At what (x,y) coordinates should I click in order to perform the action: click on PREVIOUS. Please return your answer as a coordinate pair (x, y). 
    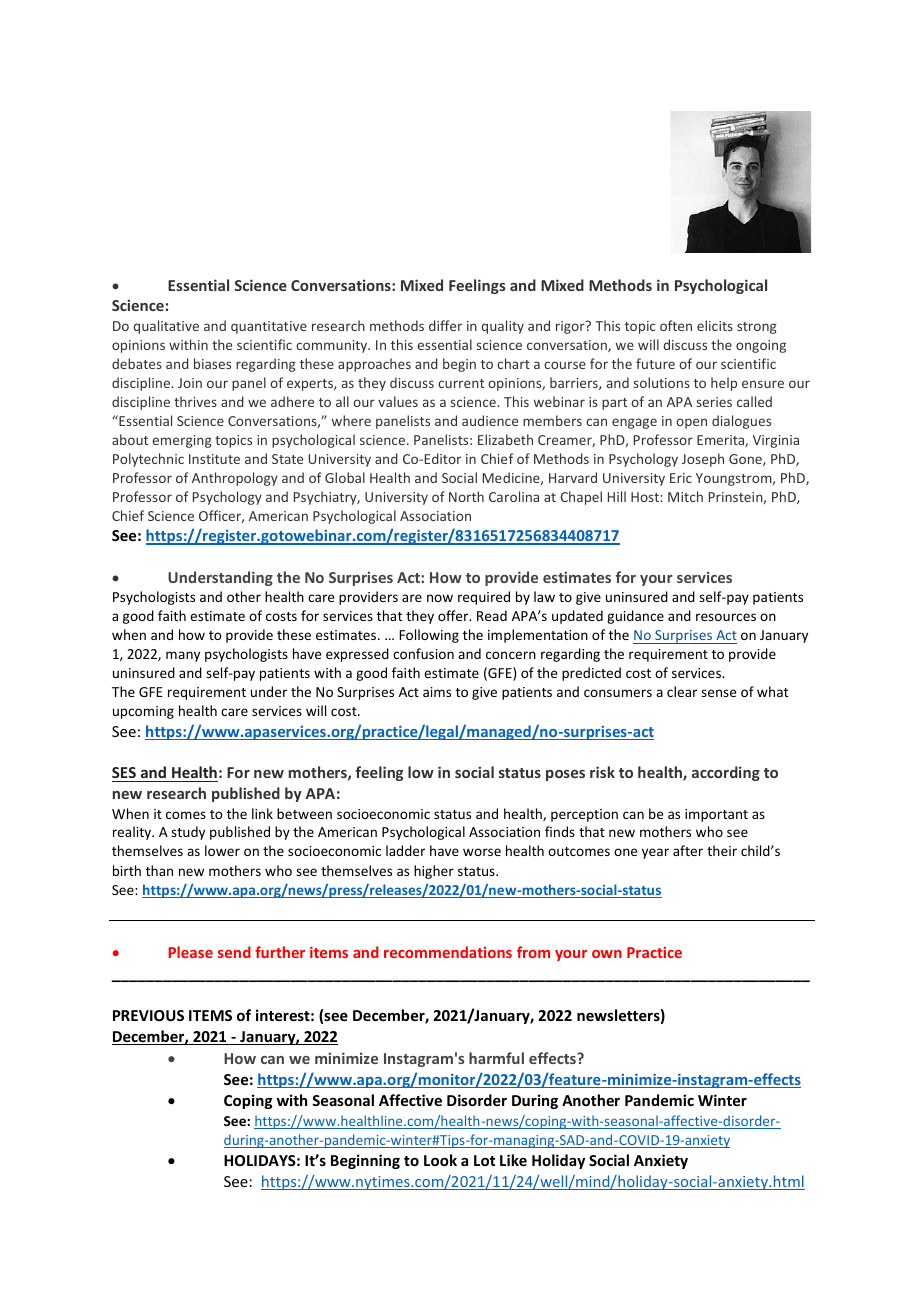
    Looking at the image, I should click on (148, 1015).
